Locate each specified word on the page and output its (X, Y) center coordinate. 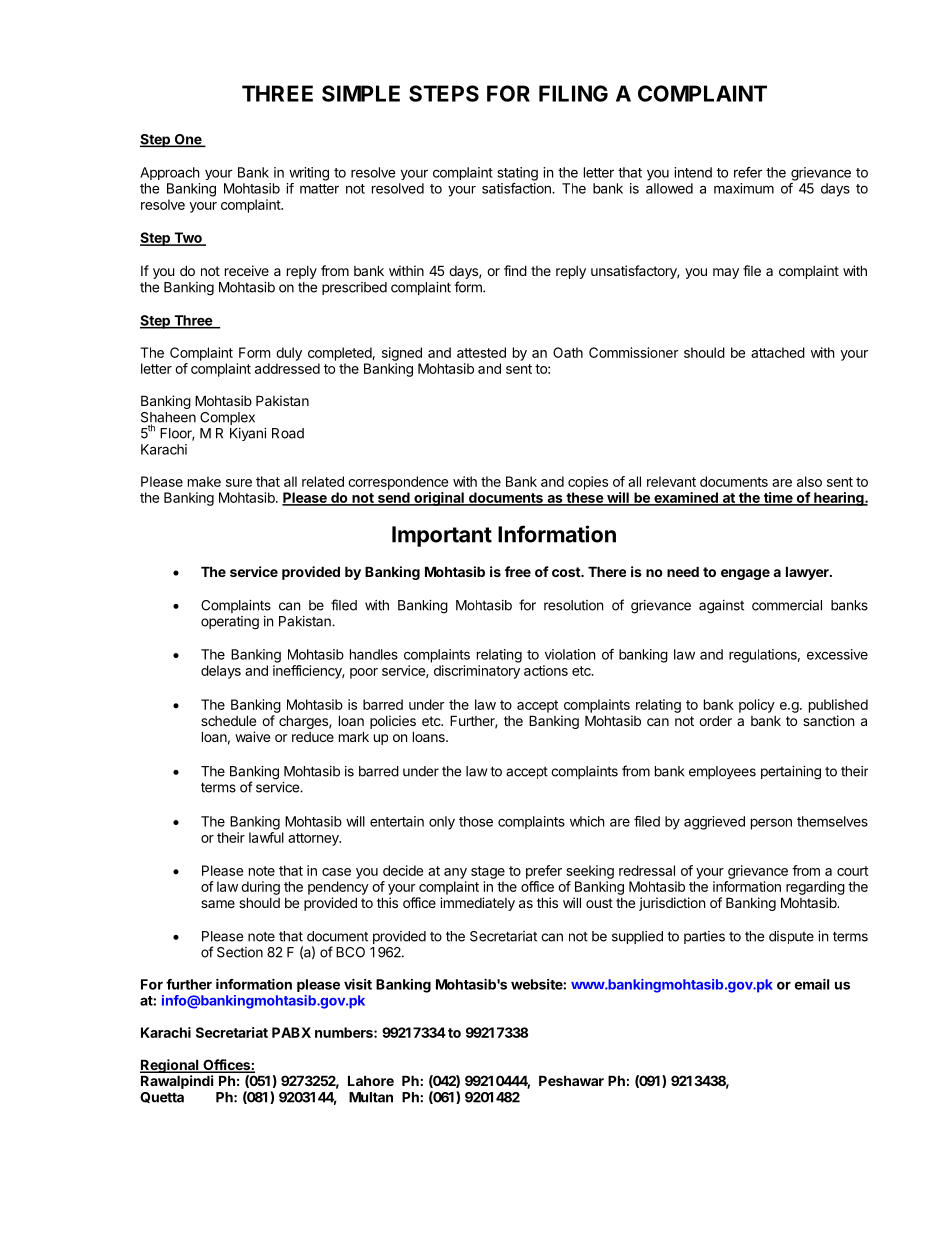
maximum (744, 188)
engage (745, 574)
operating (230, 623)
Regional (170, 1066)
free (518, 571)
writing (309, 174)
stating (518, 174)
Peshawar (571, 1080)
